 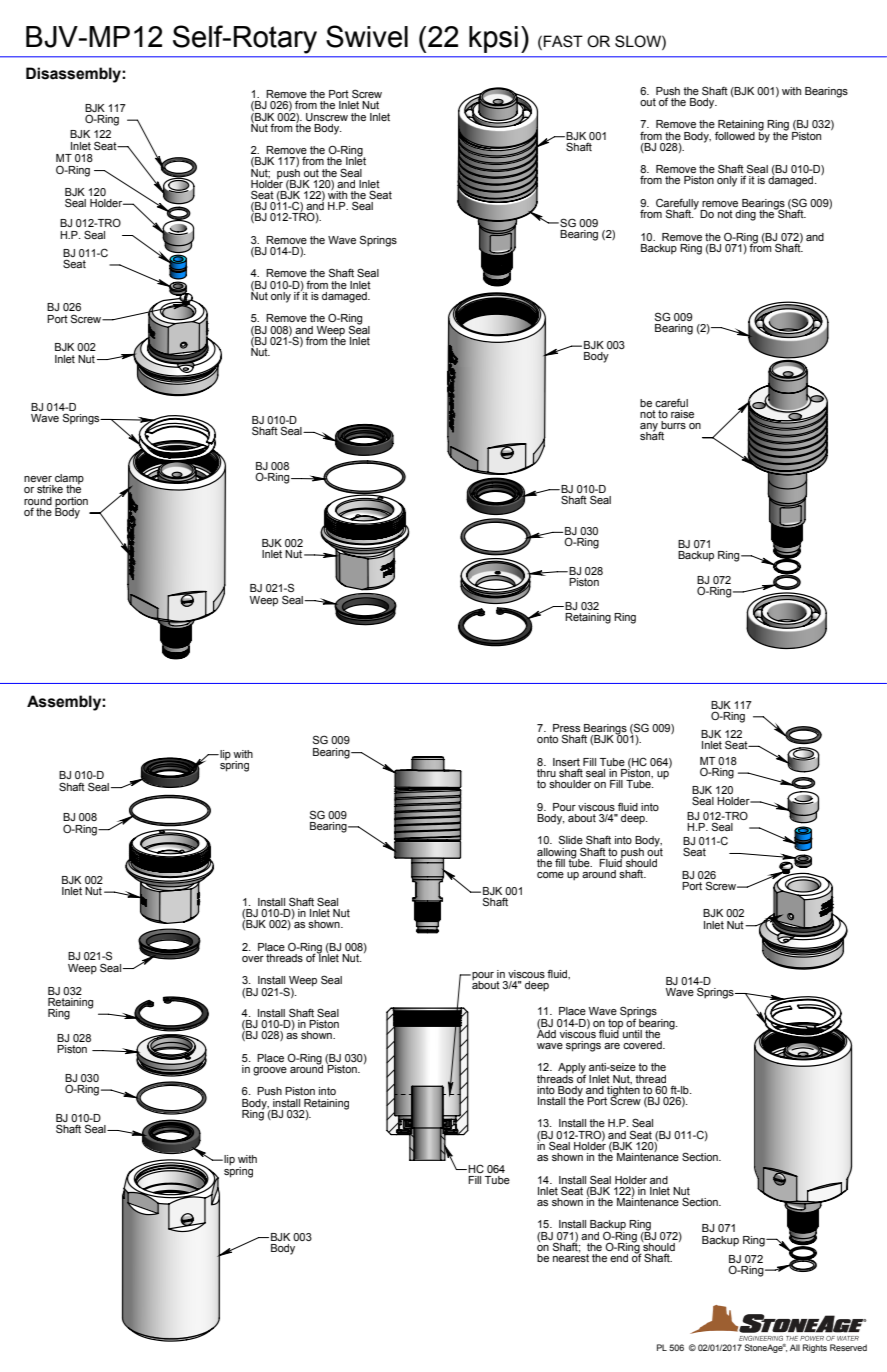 What do you see at coordinates (270, 1071) in the image?
I see `groove` at bounding box center [270, 1071].
